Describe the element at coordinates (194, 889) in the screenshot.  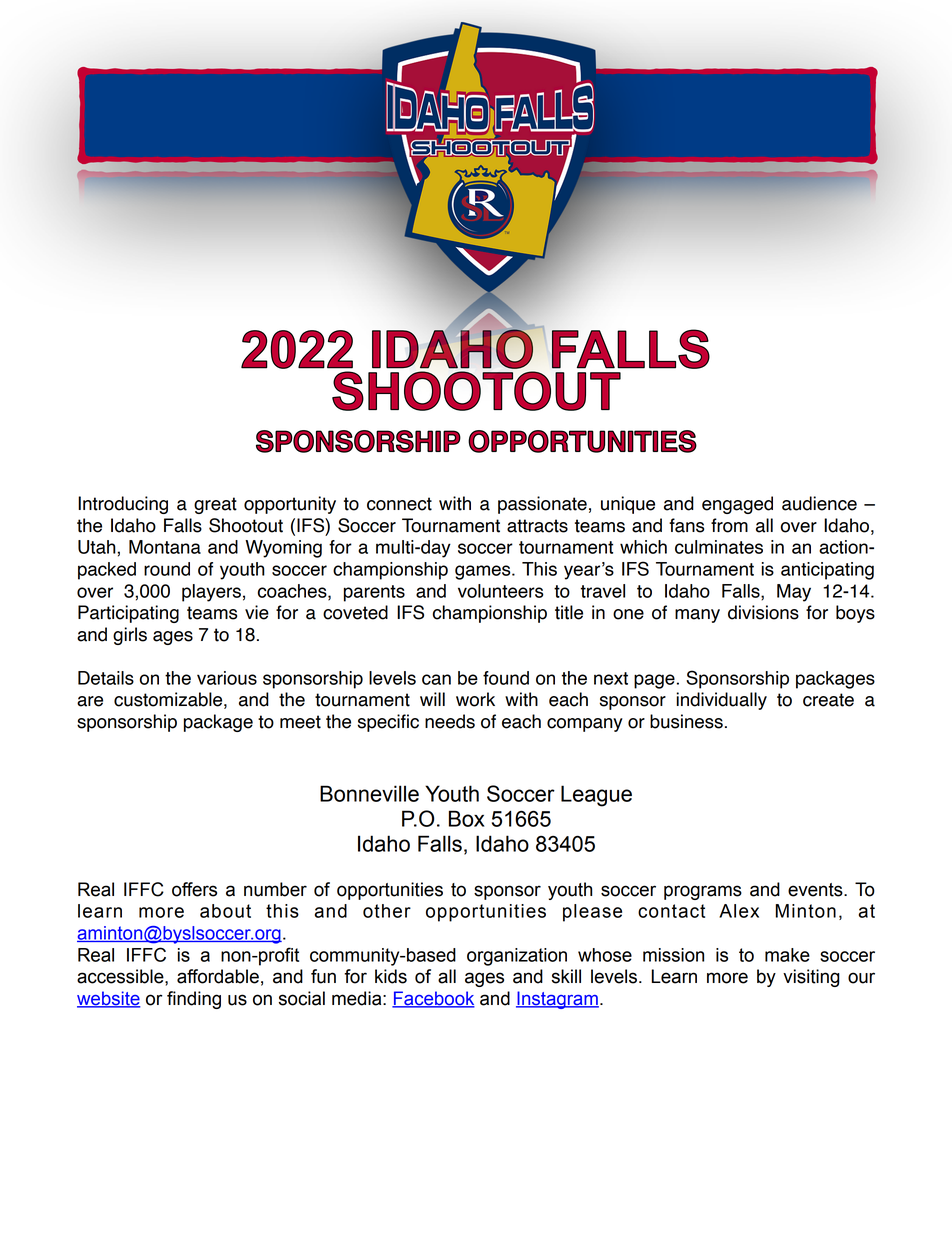
I see `offers` at that location.
